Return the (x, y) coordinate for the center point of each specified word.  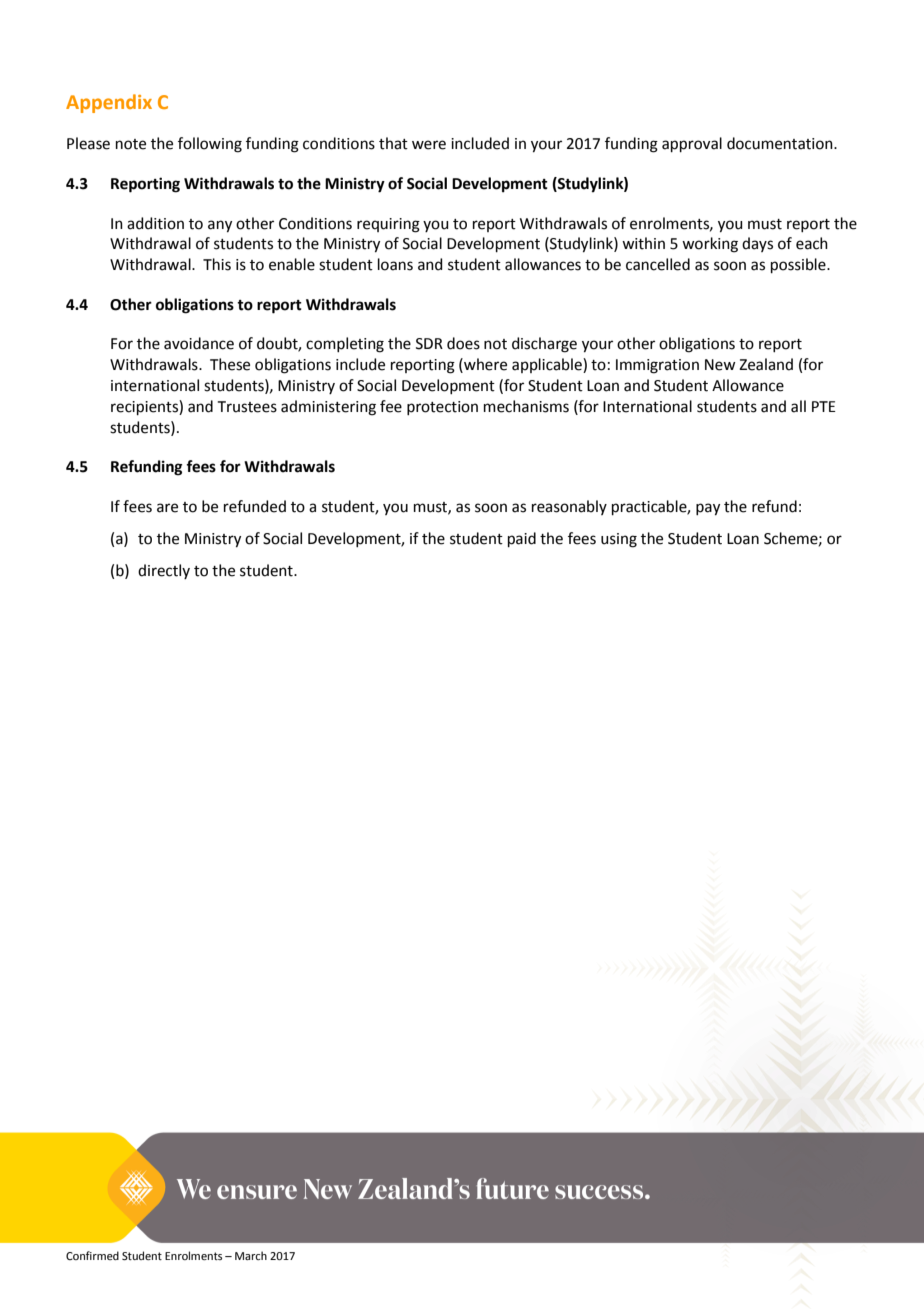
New (720, 365)
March (251, 1255)
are (167, 508)
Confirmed (92, 1255)
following (210, 145)
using (619, 540)
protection (442, 408)
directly (164, 571)
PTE (824, 406)
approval (692, 144)
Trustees (247, 407)
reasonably (569, 507)
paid (522, 539)
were (429, 145)
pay (708, 509)
